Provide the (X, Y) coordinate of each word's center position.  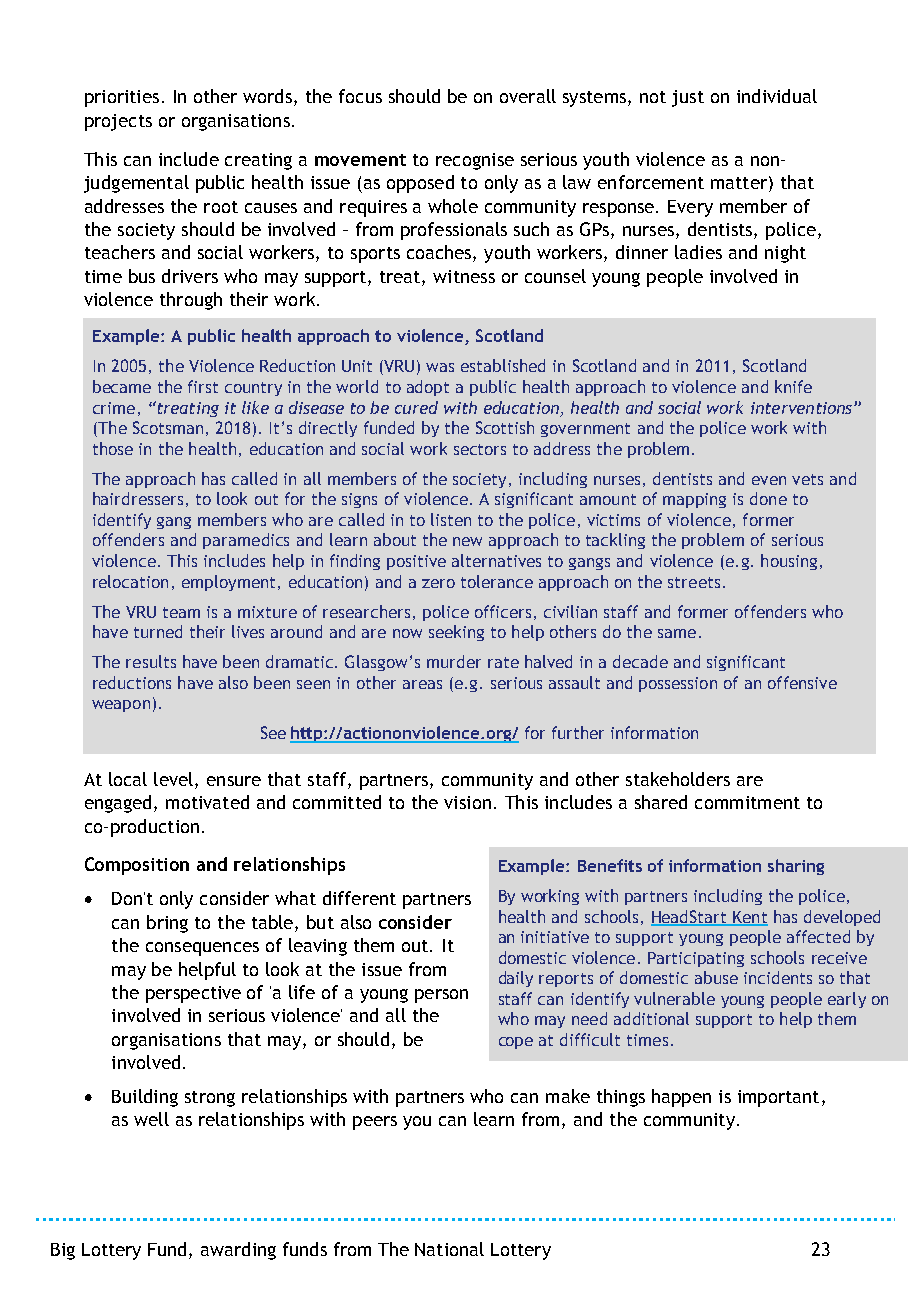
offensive (802, 682)
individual (777, 96)
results (151, 661)
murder (454, 661)
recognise (475, 161)
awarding (238, 1251)
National (449, 1249)
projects (118, 122)
